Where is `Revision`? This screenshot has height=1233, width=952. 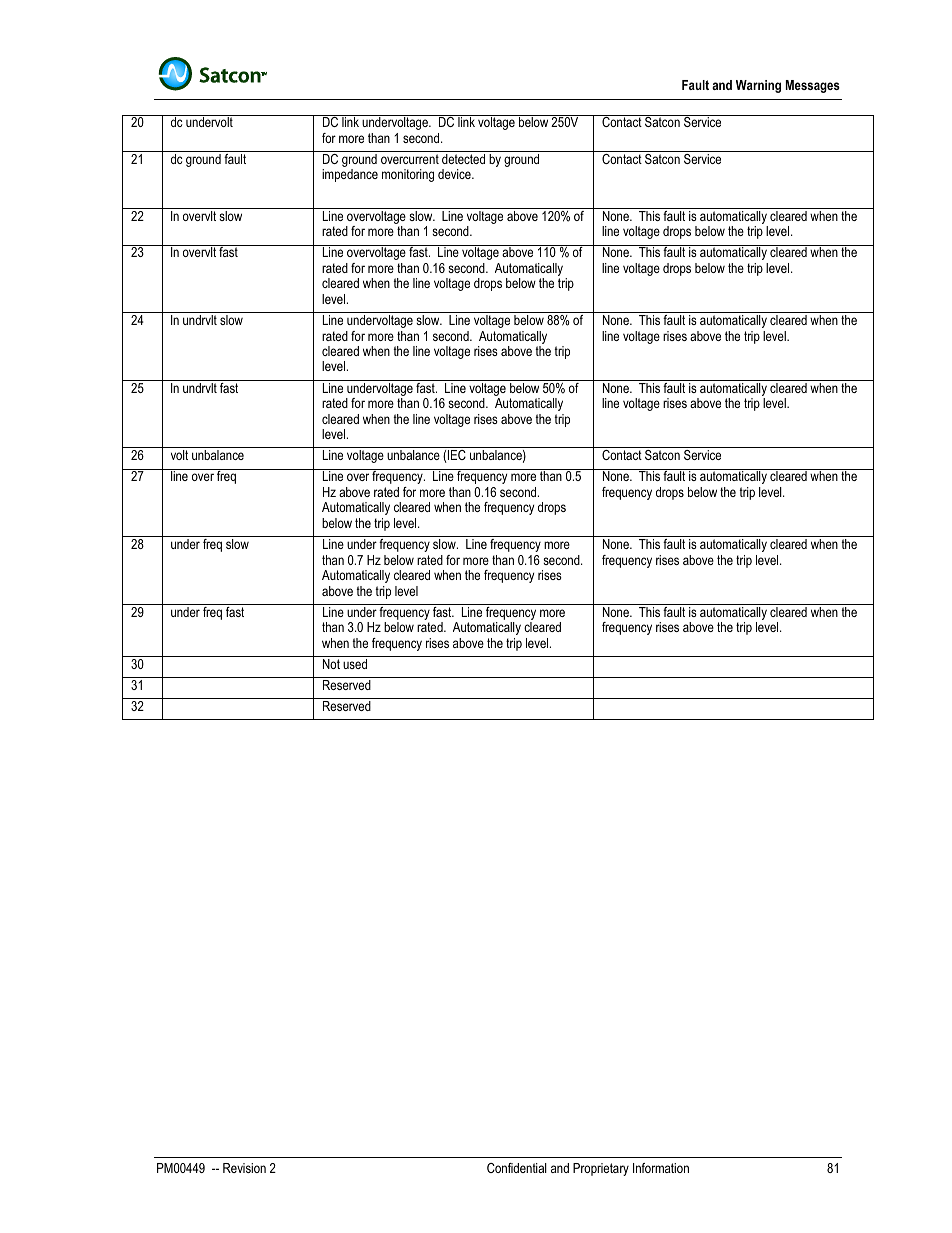 Revision is located at coordinates (244, 1168).
